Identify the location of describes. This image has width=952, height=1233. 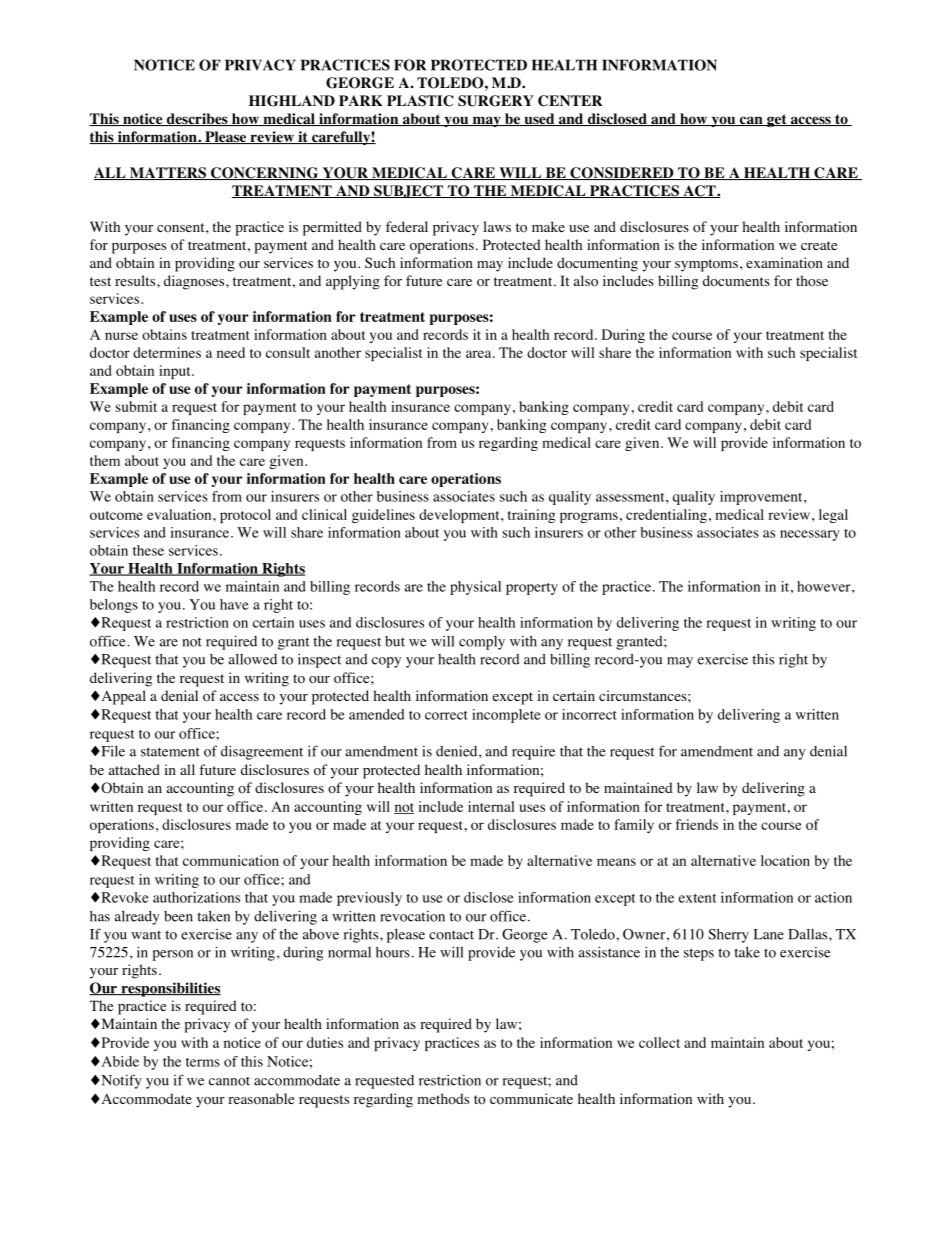
(197, 119).
